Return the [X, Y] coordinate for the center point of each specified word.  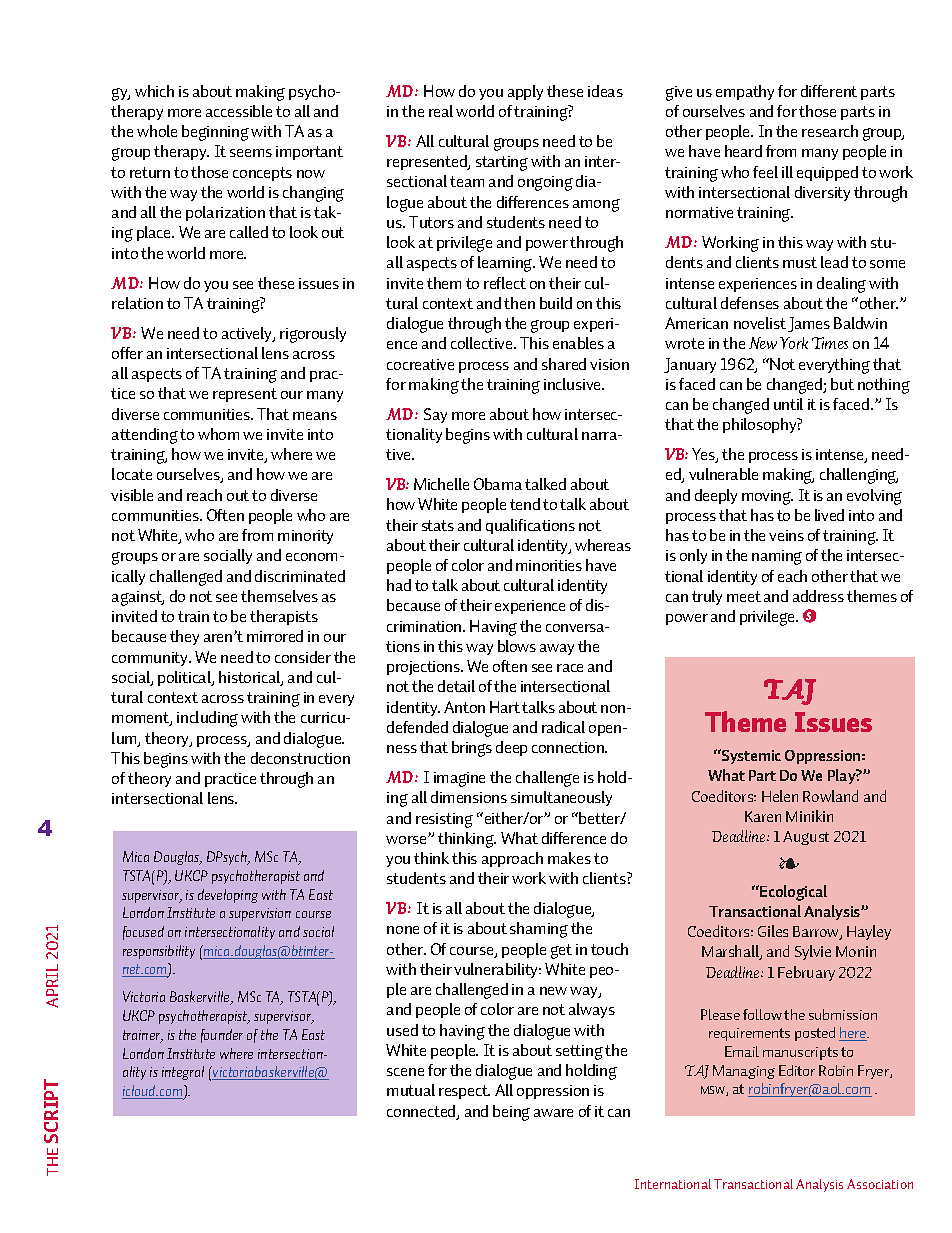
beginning [215, 133]
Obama [498, 484]
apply [525, 92]
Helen [780, 796]
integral [183, 1073]
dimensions [469, 797]
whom [218, 434]
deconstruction [300, 758]
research [830, 131]
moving [767, 497]
